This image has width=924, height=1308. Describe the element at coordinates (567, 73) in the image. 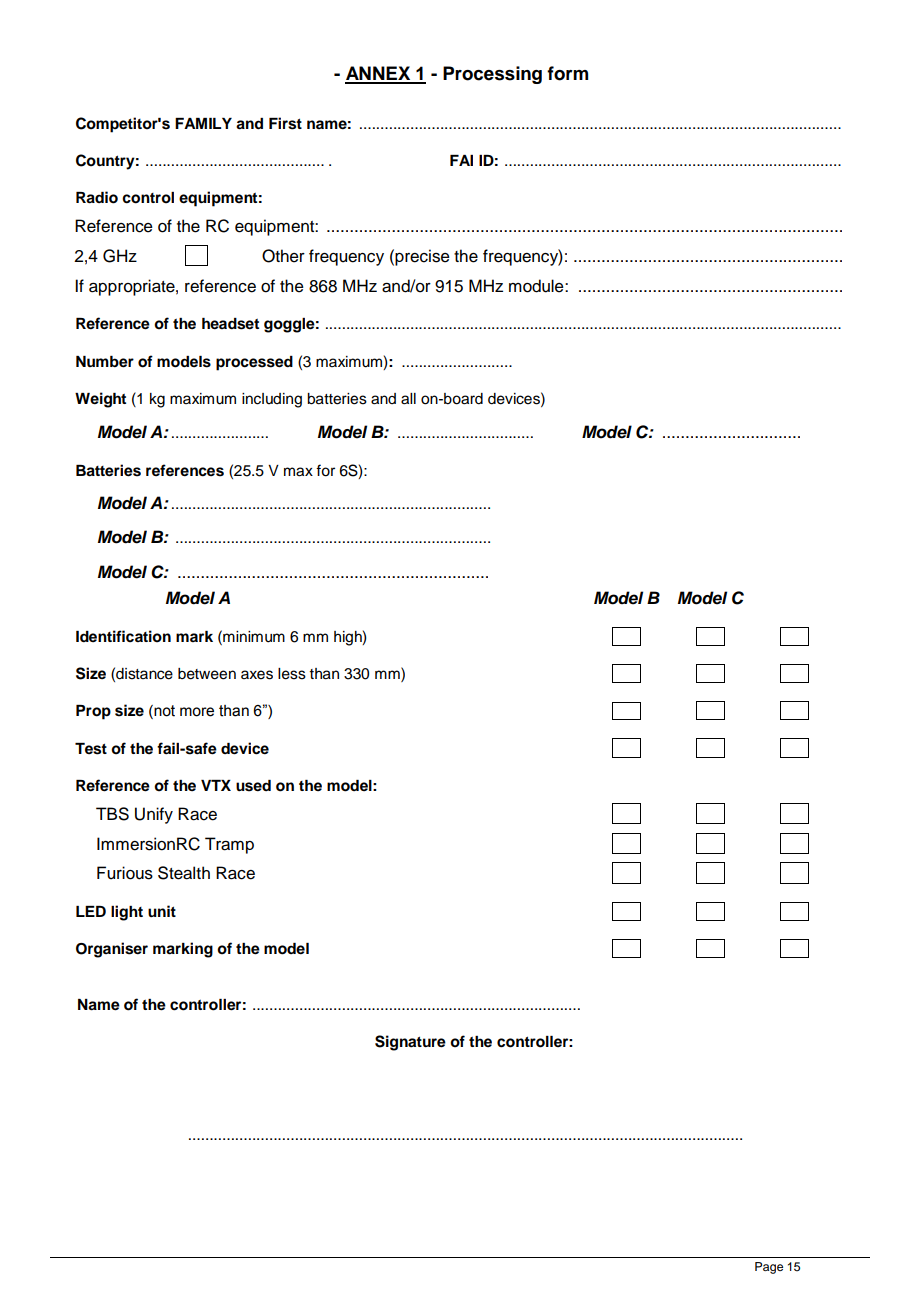

I see `form` at that location.
